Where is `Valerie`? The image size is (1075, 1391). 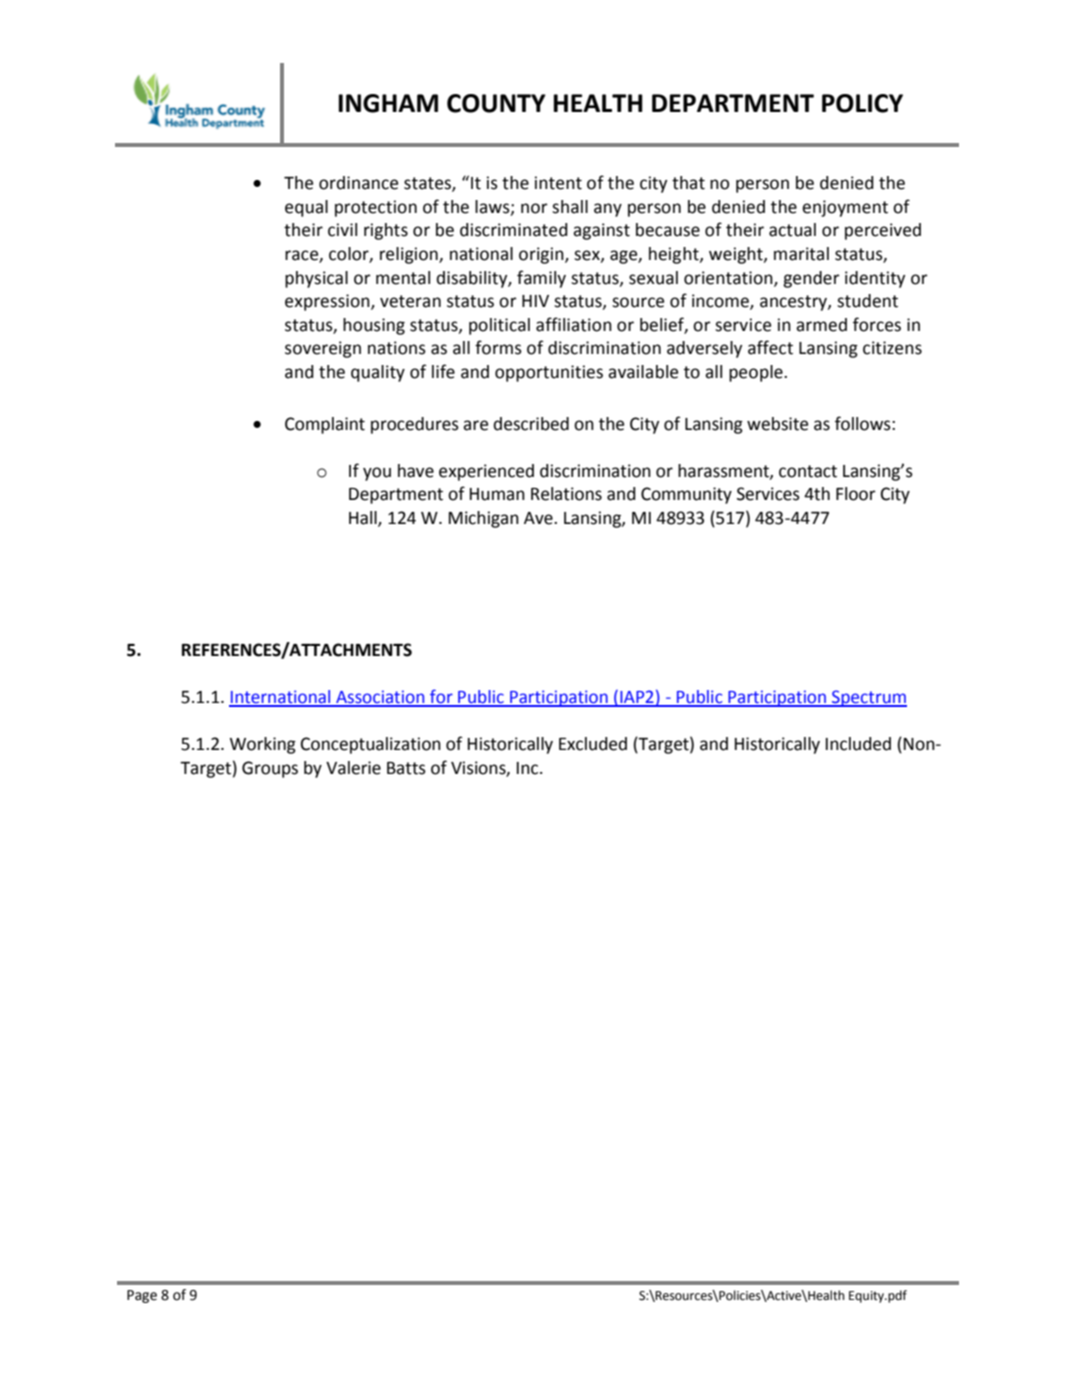
Valerie is located at coordinates (353, 768).
